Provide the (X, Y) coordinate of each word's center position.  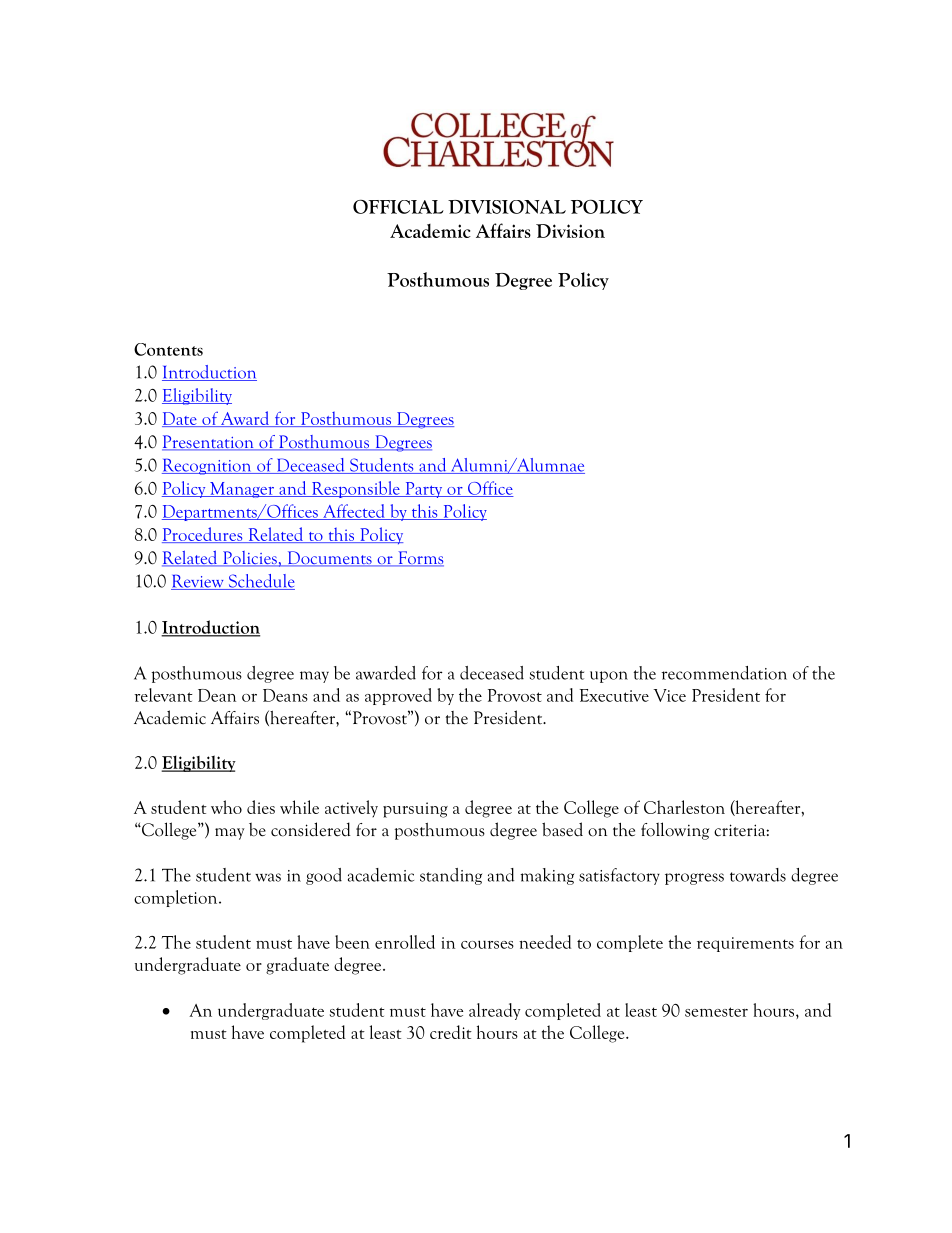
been (352, 942)
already (495, 1011)
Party (424, 490)
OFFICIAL (398, 207)
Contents (168, 349)
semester (716, 1012)
